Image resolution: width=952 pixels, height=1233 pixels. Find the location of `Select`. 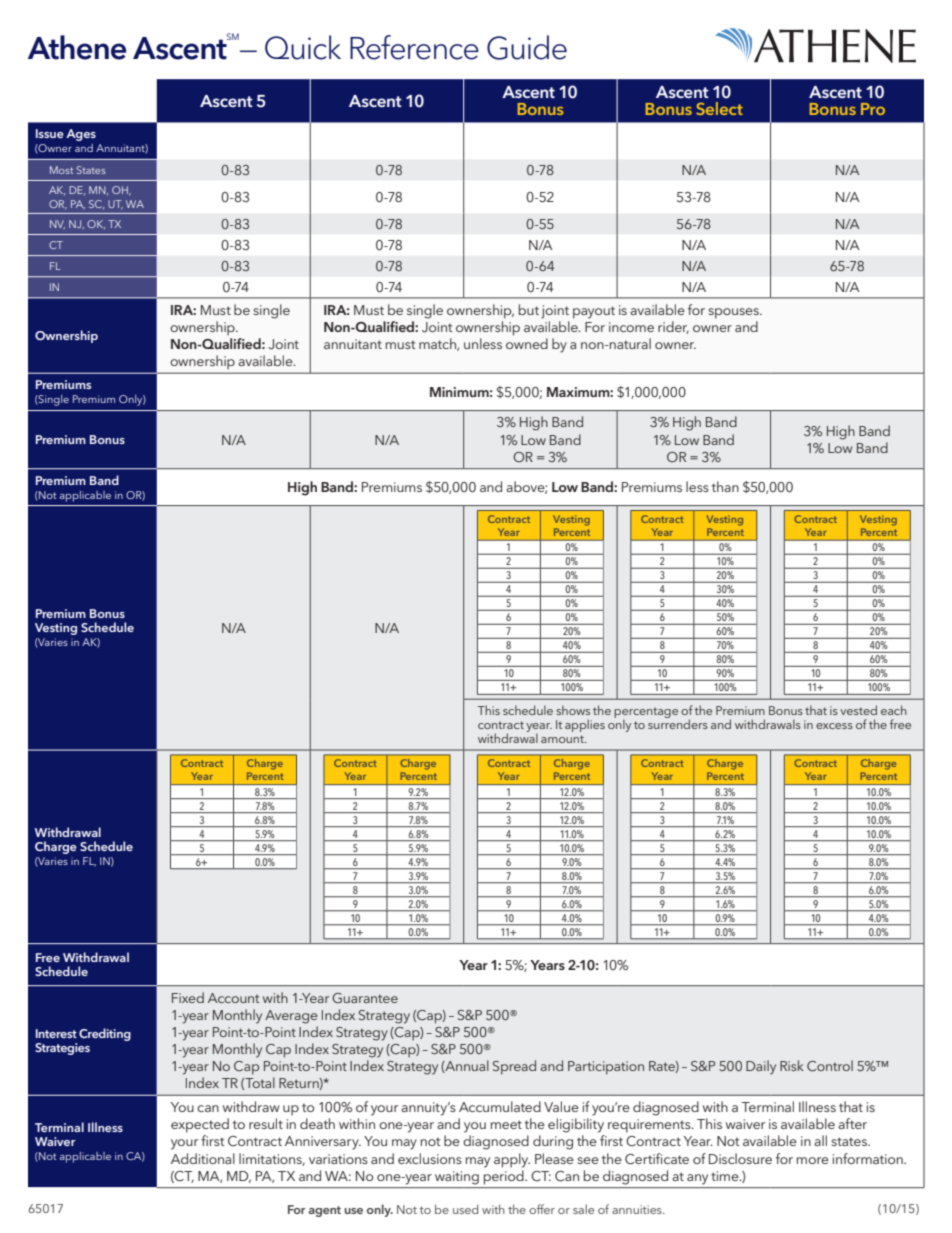

Select is located at coordinates (719, 108).
